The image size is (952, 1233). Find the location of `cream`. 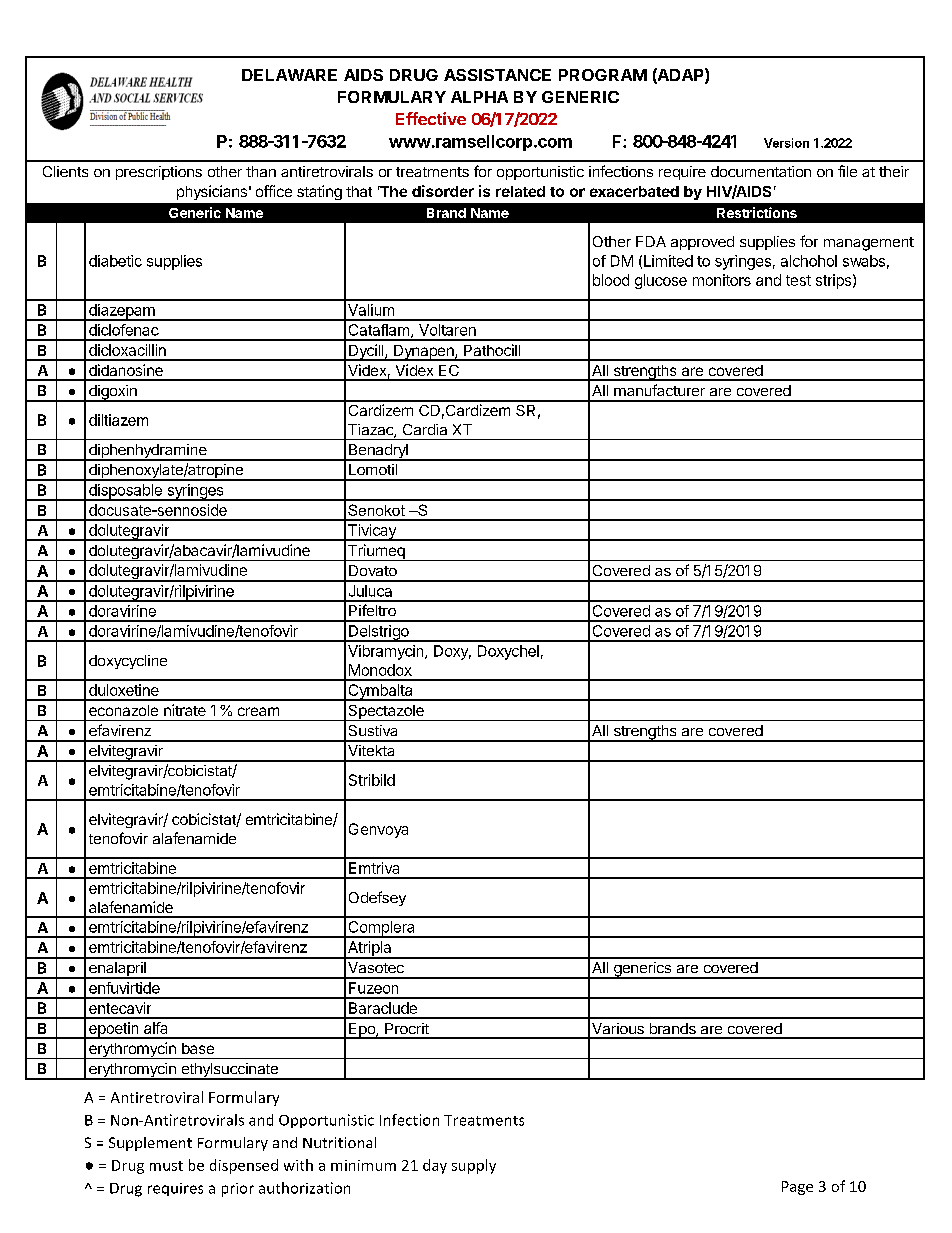

cream is located at coordinates (258, 711).
